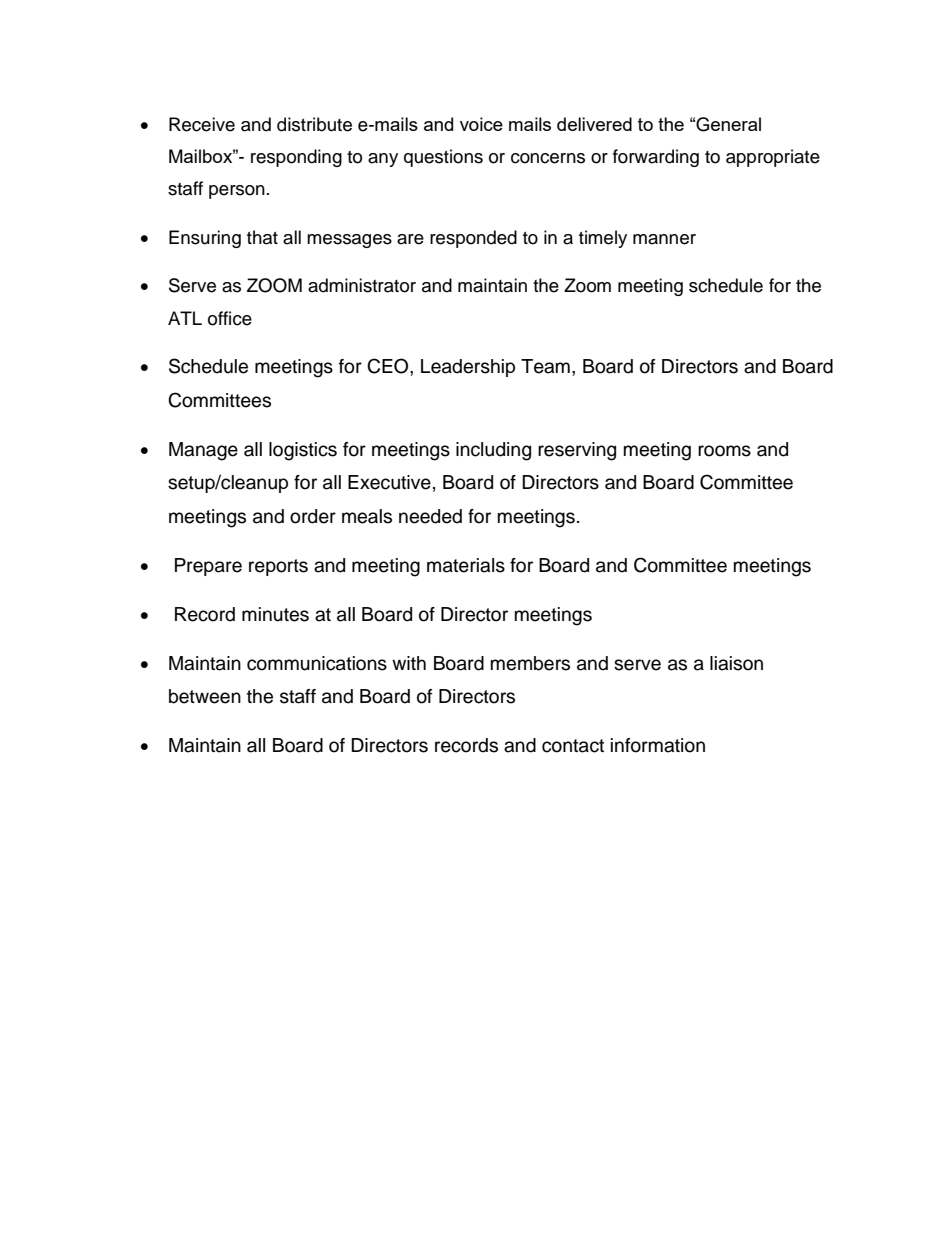 This image has width=952, height=1233. I want to click on materials, so click(466, 565).
